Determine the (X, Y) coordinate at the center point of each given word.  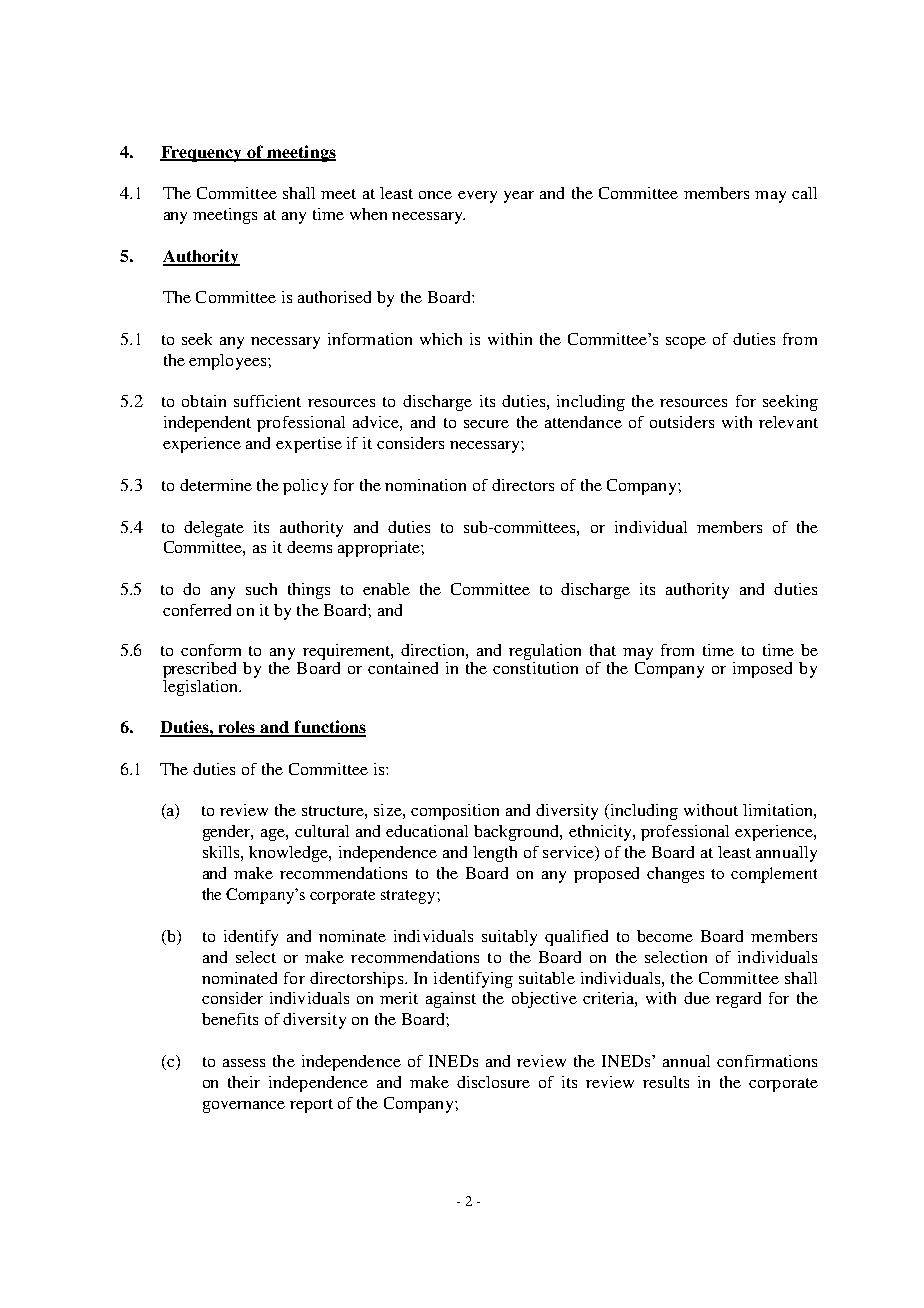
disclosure (493, 1082)
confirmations (767, 1061)
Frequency (202, 154)
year (519, 197)
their (244, 1082)
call (804, 193)
